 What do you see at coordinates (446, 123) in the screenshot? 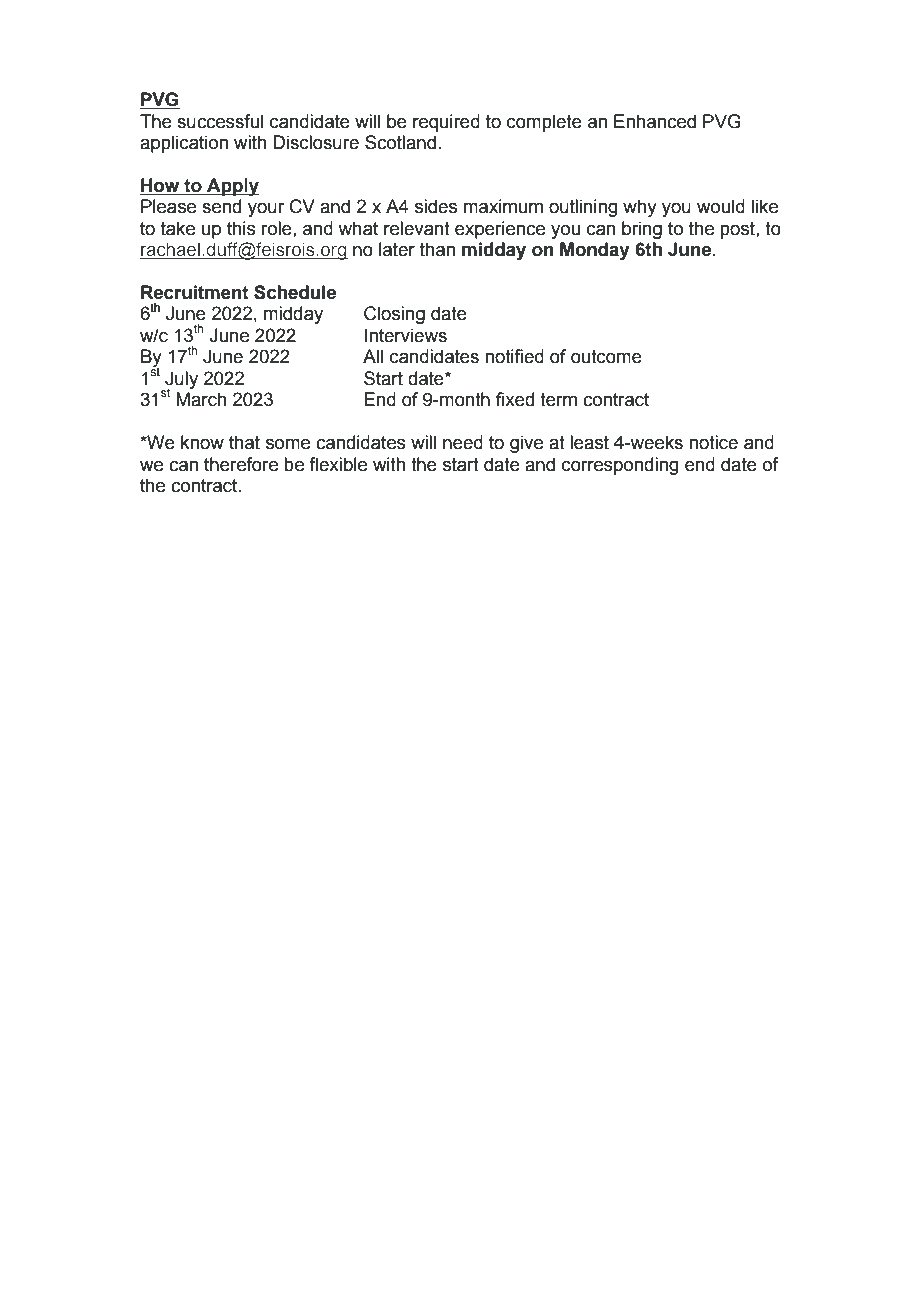
I see `required` at bounding box center [446, 123].
